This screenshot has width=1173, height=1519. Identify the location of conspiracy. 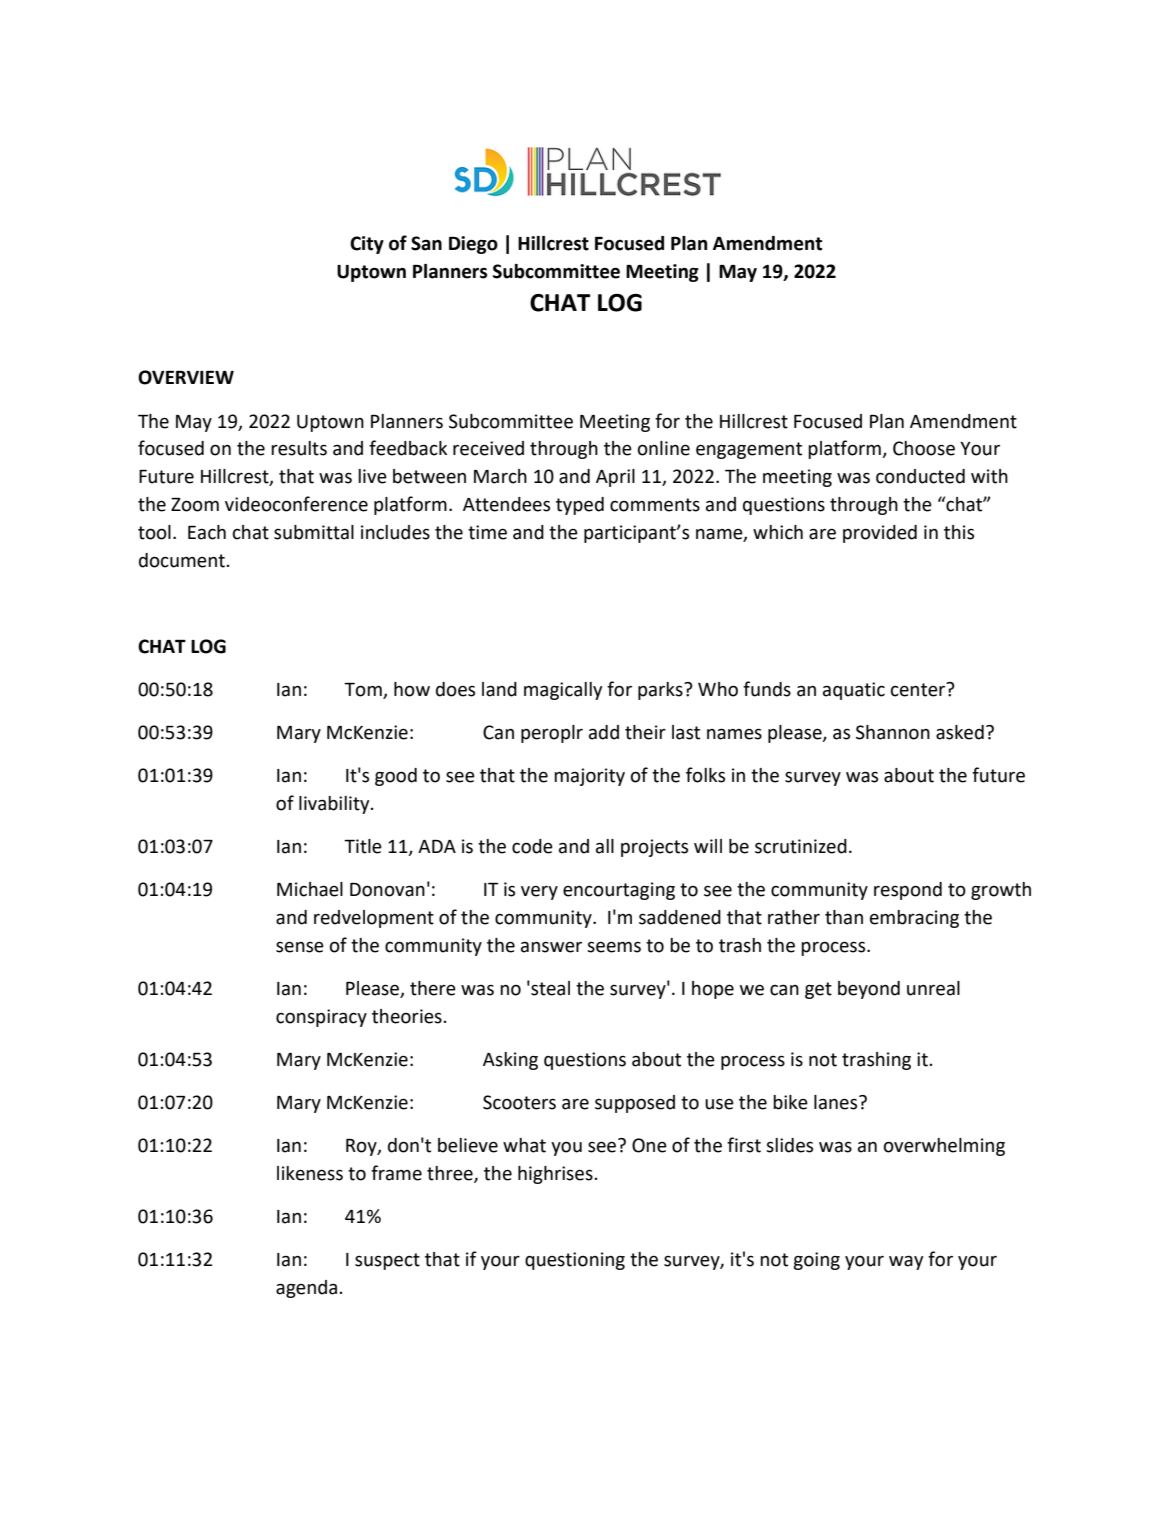
(321, 1018).
